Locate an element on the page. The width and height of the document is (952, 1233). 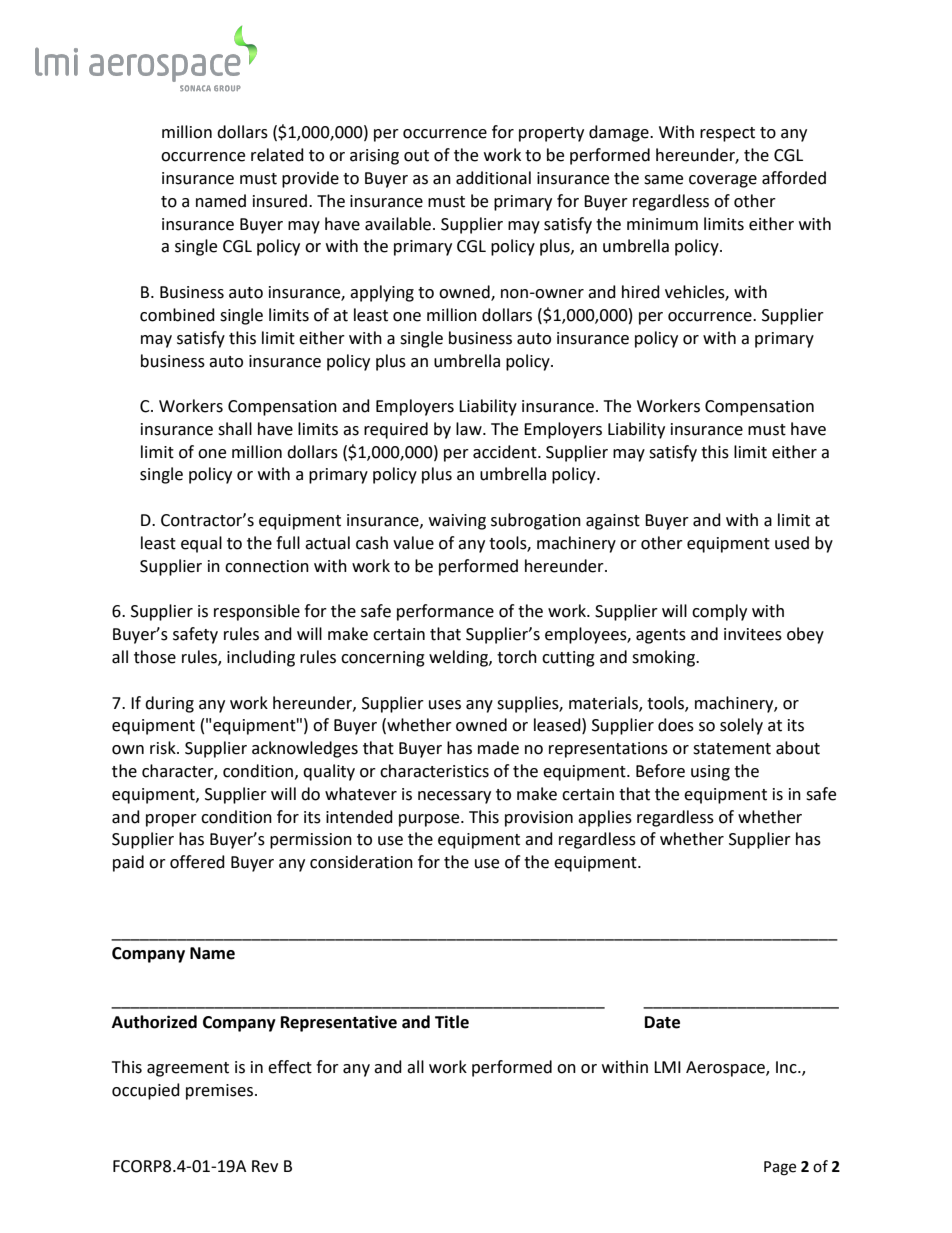
hired is located at coordinates (641, 292).
